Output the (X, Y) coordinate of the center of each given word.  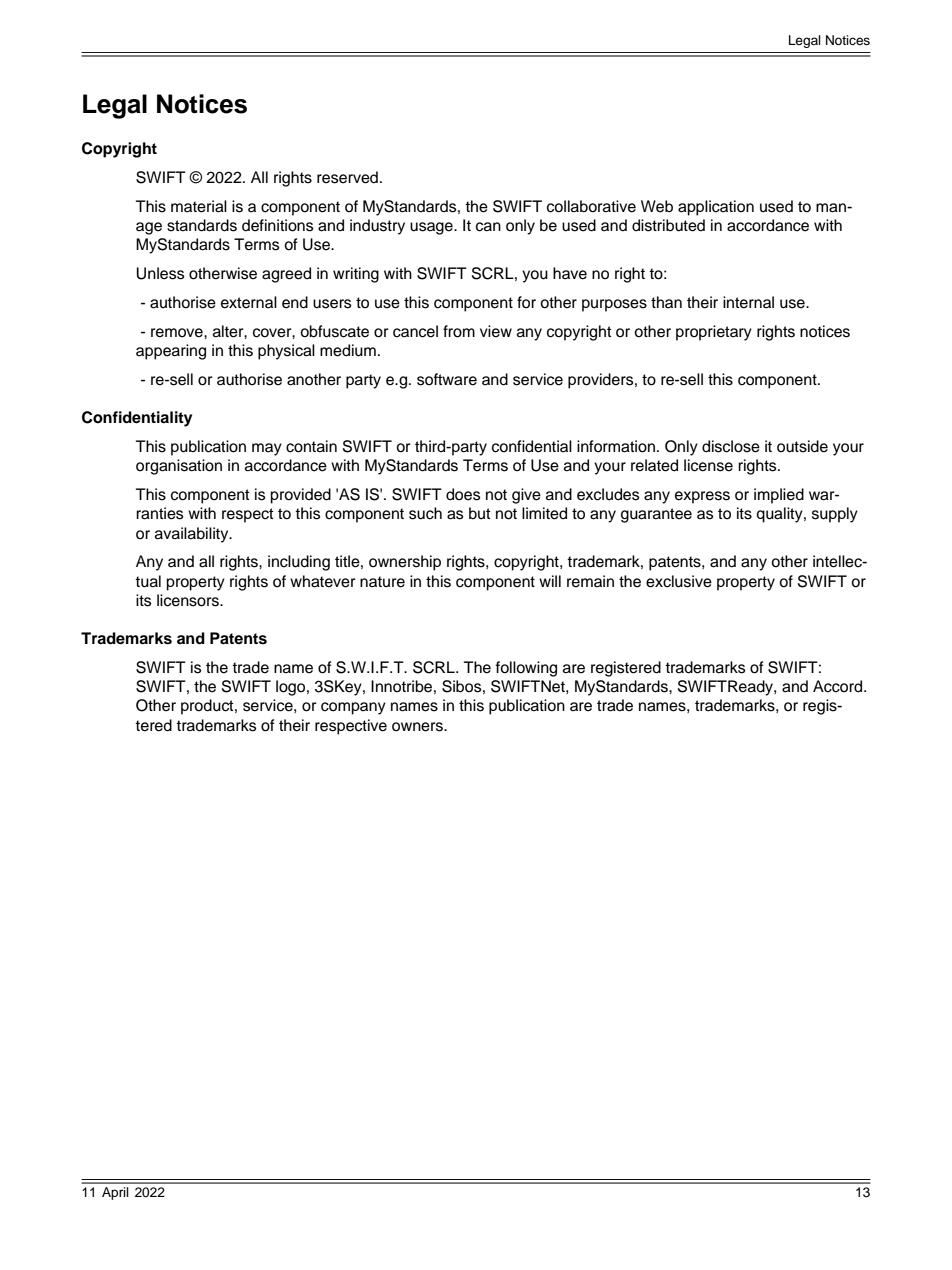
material (199, 206)
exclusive (679, 581)
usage (432, 228)
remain (590, 581)
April (115, 1193)
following (526, 669)
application (716, 208)
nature (382, 582)
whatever (323, 581)
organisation (179, 467)
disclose (731, 446)
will (550, 581)
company (353, 708)
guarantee (656, 515)
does (463, 494)
